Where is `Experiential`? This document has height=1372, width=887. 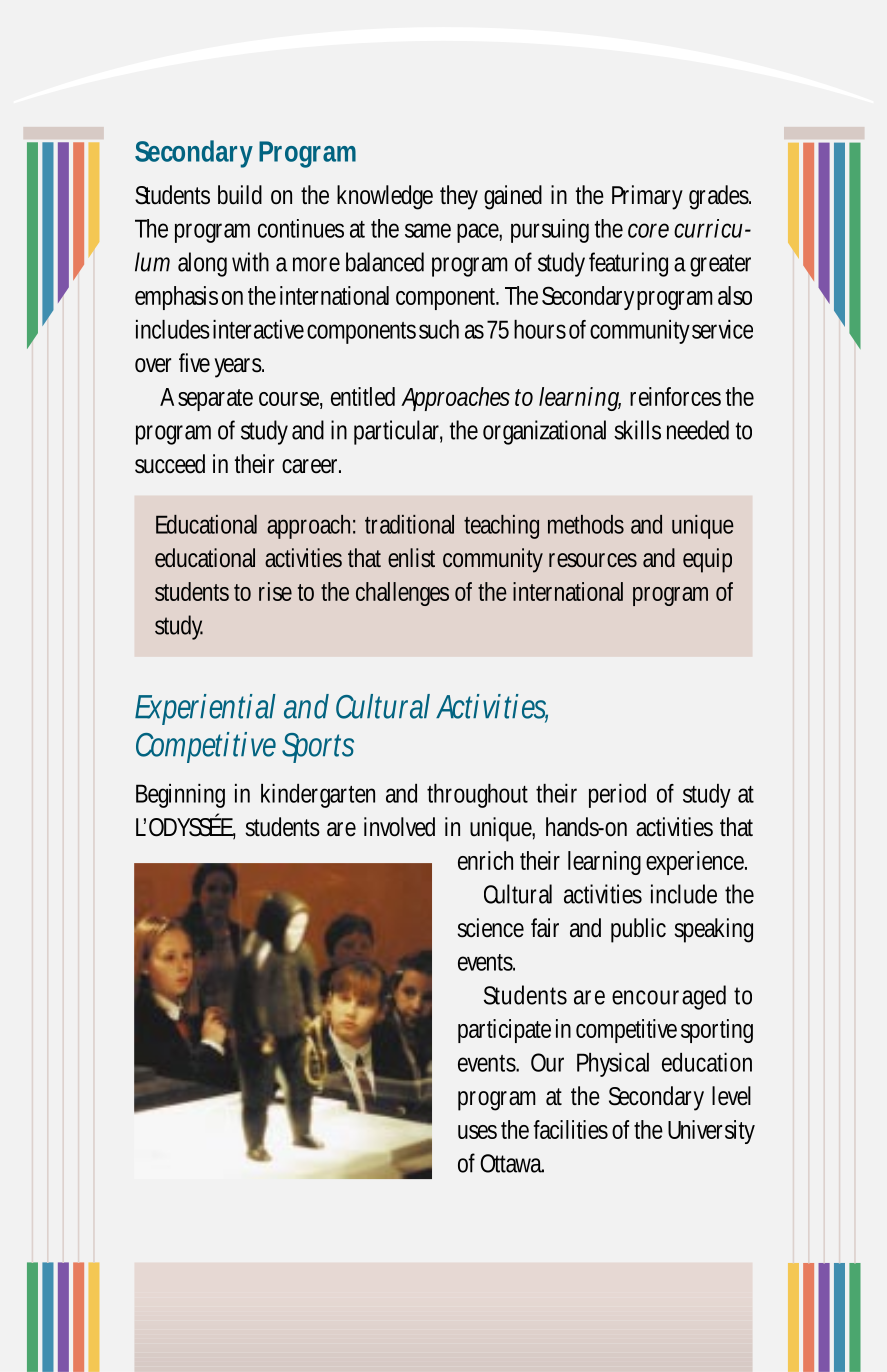 Experiential is located at coordinates (205, 709).
